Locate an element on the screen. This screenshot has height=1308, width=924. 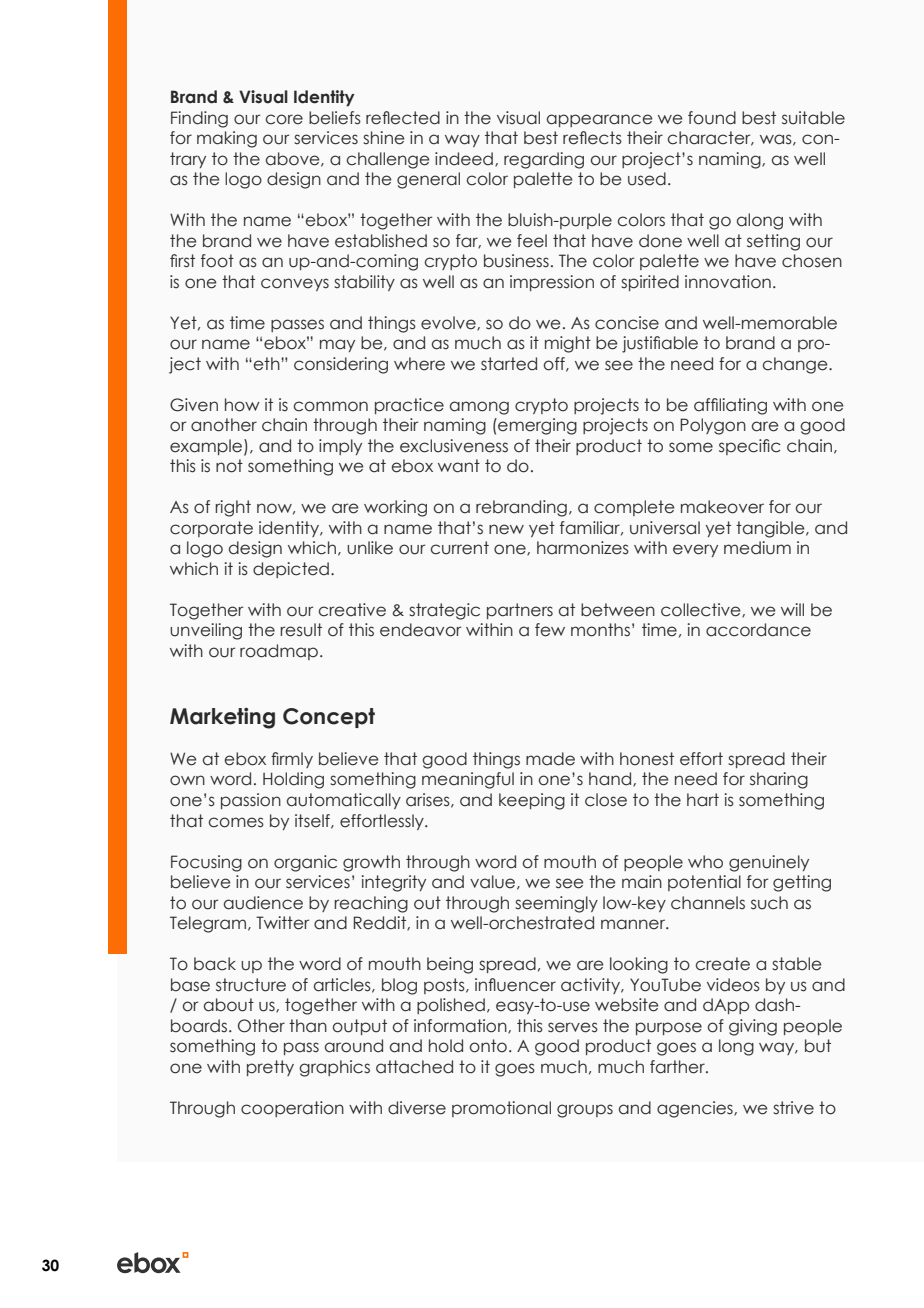
making is located at coordinates (227, 139).
